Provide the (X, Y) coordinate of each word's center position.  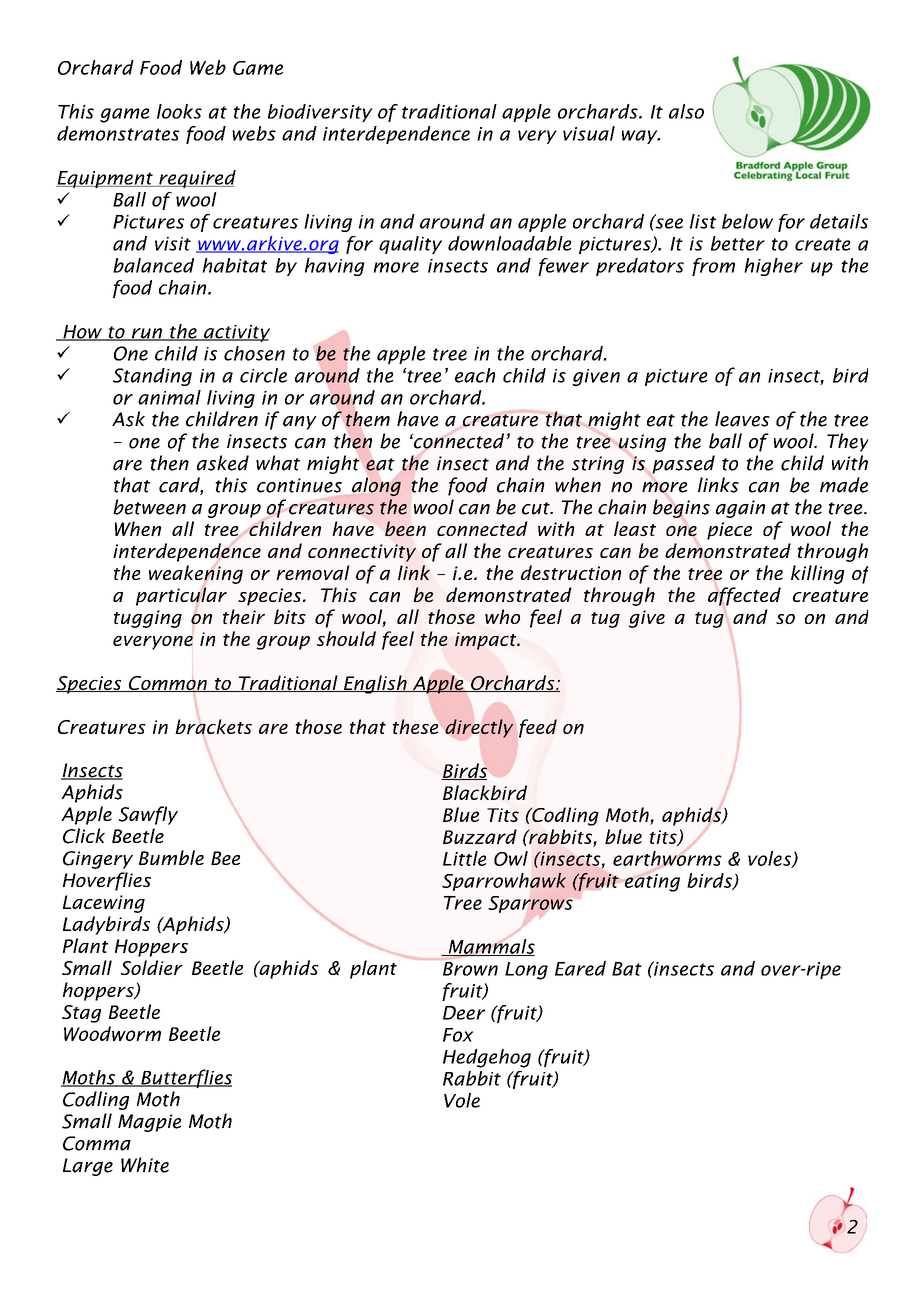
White (145, 1165)
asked (223, 463)
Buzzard (480, 836)
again (740, 509)
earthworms (667, 858)
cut (537, 508)
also (686, 111)
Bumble (171, 857)
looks (179, 111)
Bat (627, 969)
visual (589, 133)
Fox (458, 1035)
